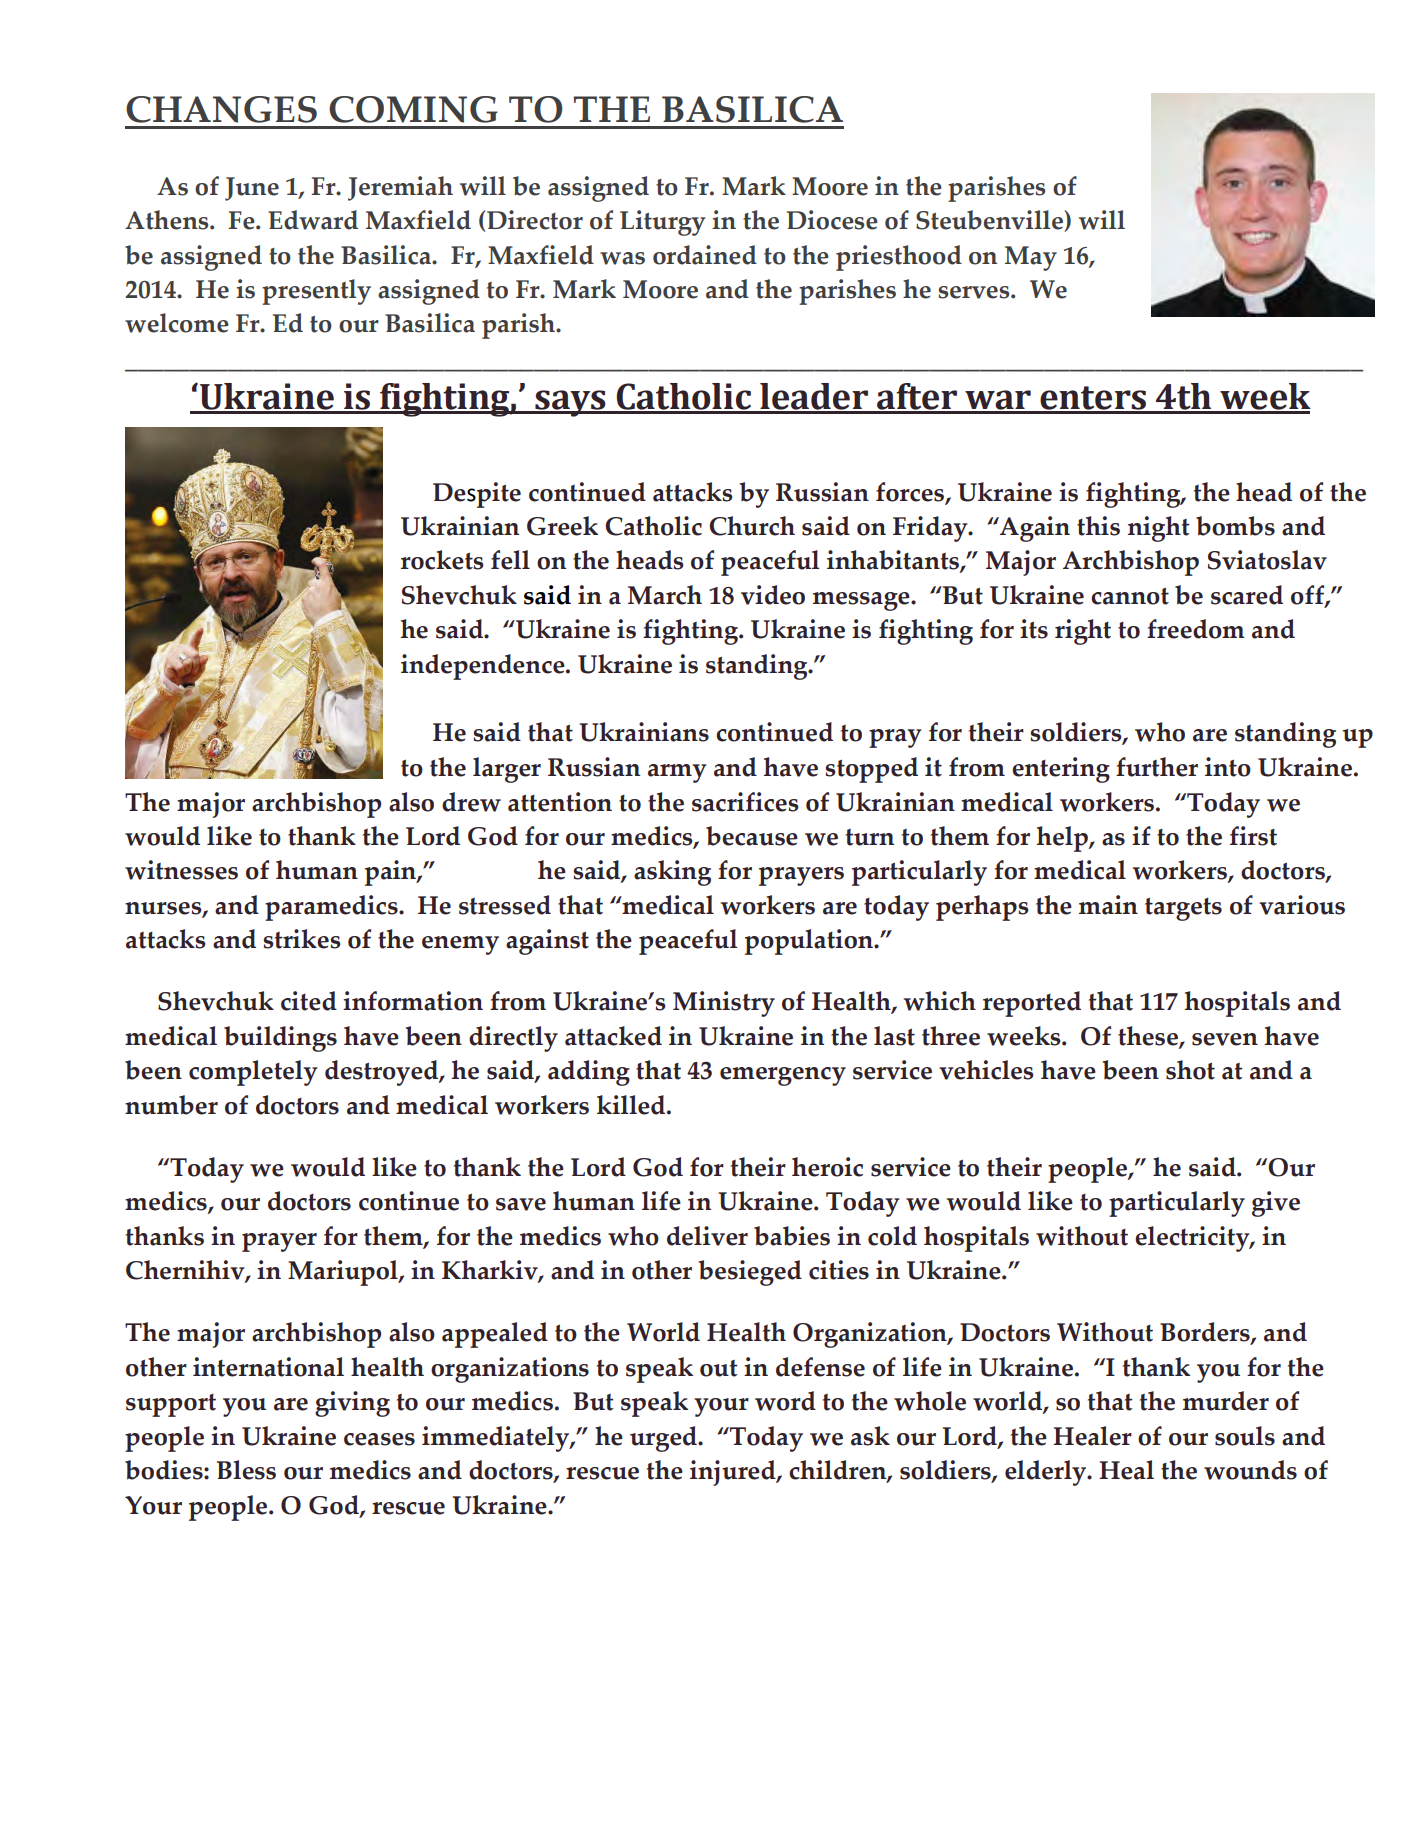 The width and height of the screenshot is (1420, 1837). What do you see at coordinates (1149, 1037) in the screenshot?
I see `these` at bounding box center [1149, 1037].
